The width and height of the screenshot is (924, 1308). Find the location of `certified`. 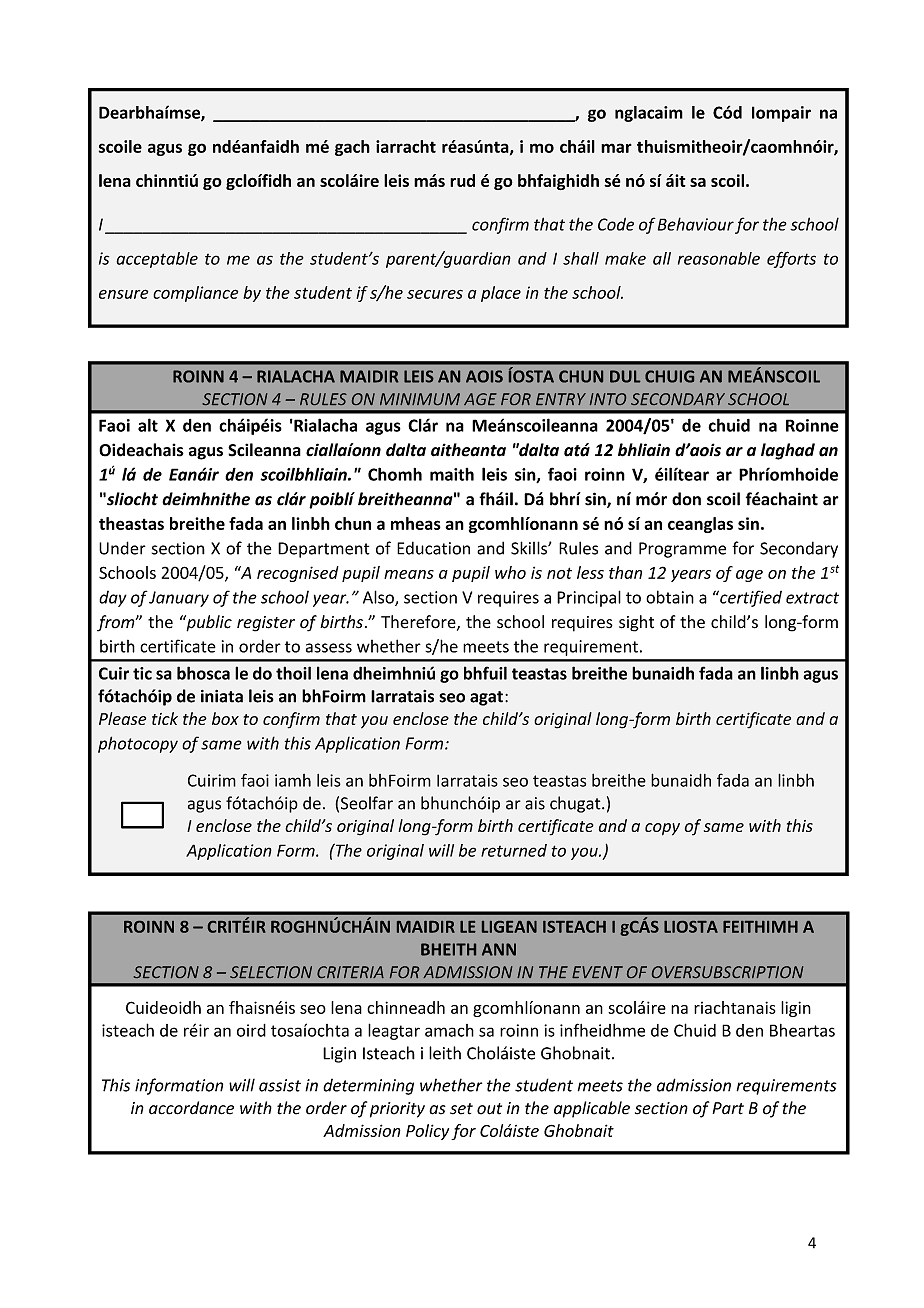

certified is located at coordinates (750, 598).
